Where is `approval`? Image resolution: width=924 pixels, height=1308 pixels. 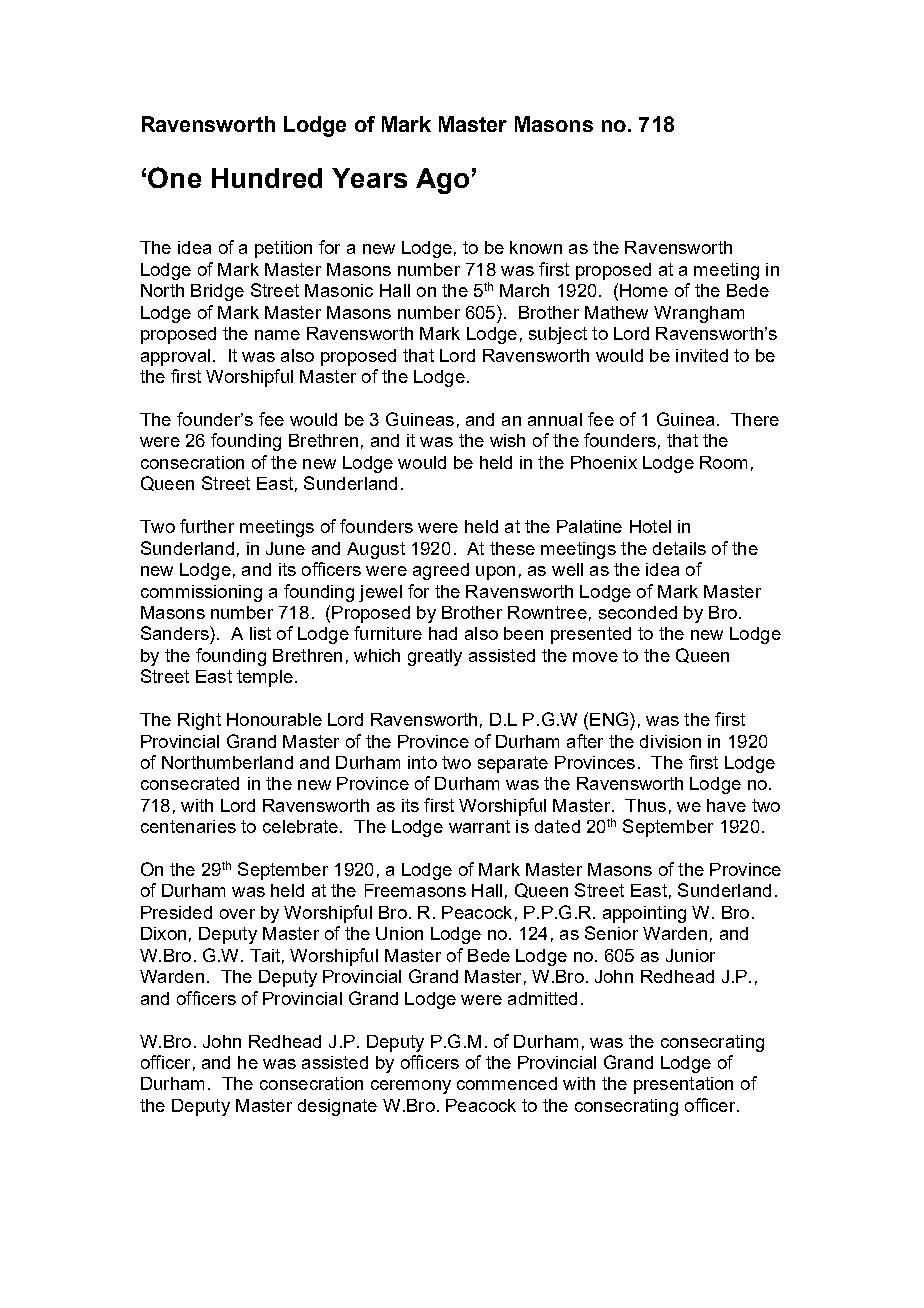
approval is located at coordinates (175, 357).
